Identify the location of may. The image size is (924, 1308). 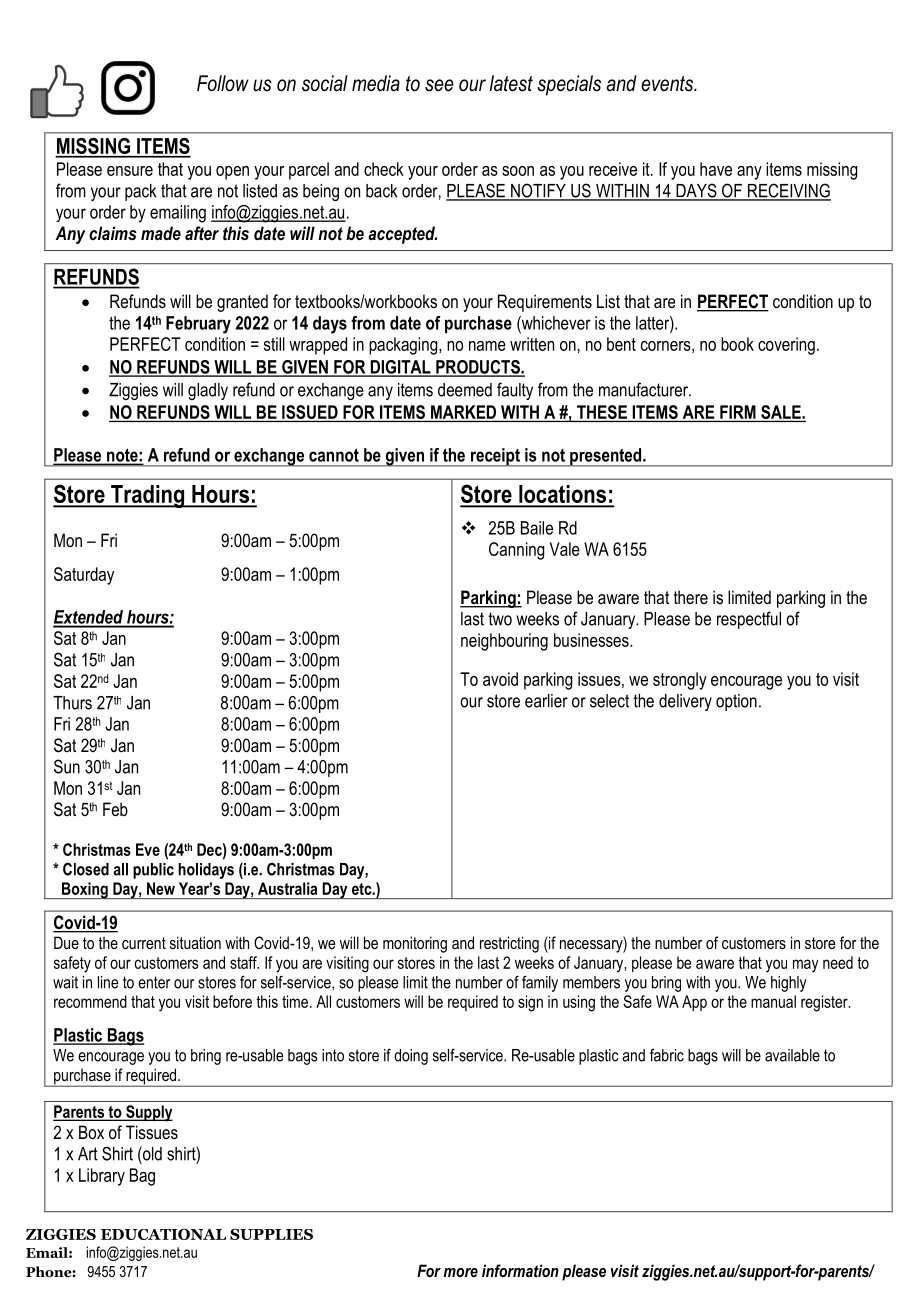
(805, 966).
